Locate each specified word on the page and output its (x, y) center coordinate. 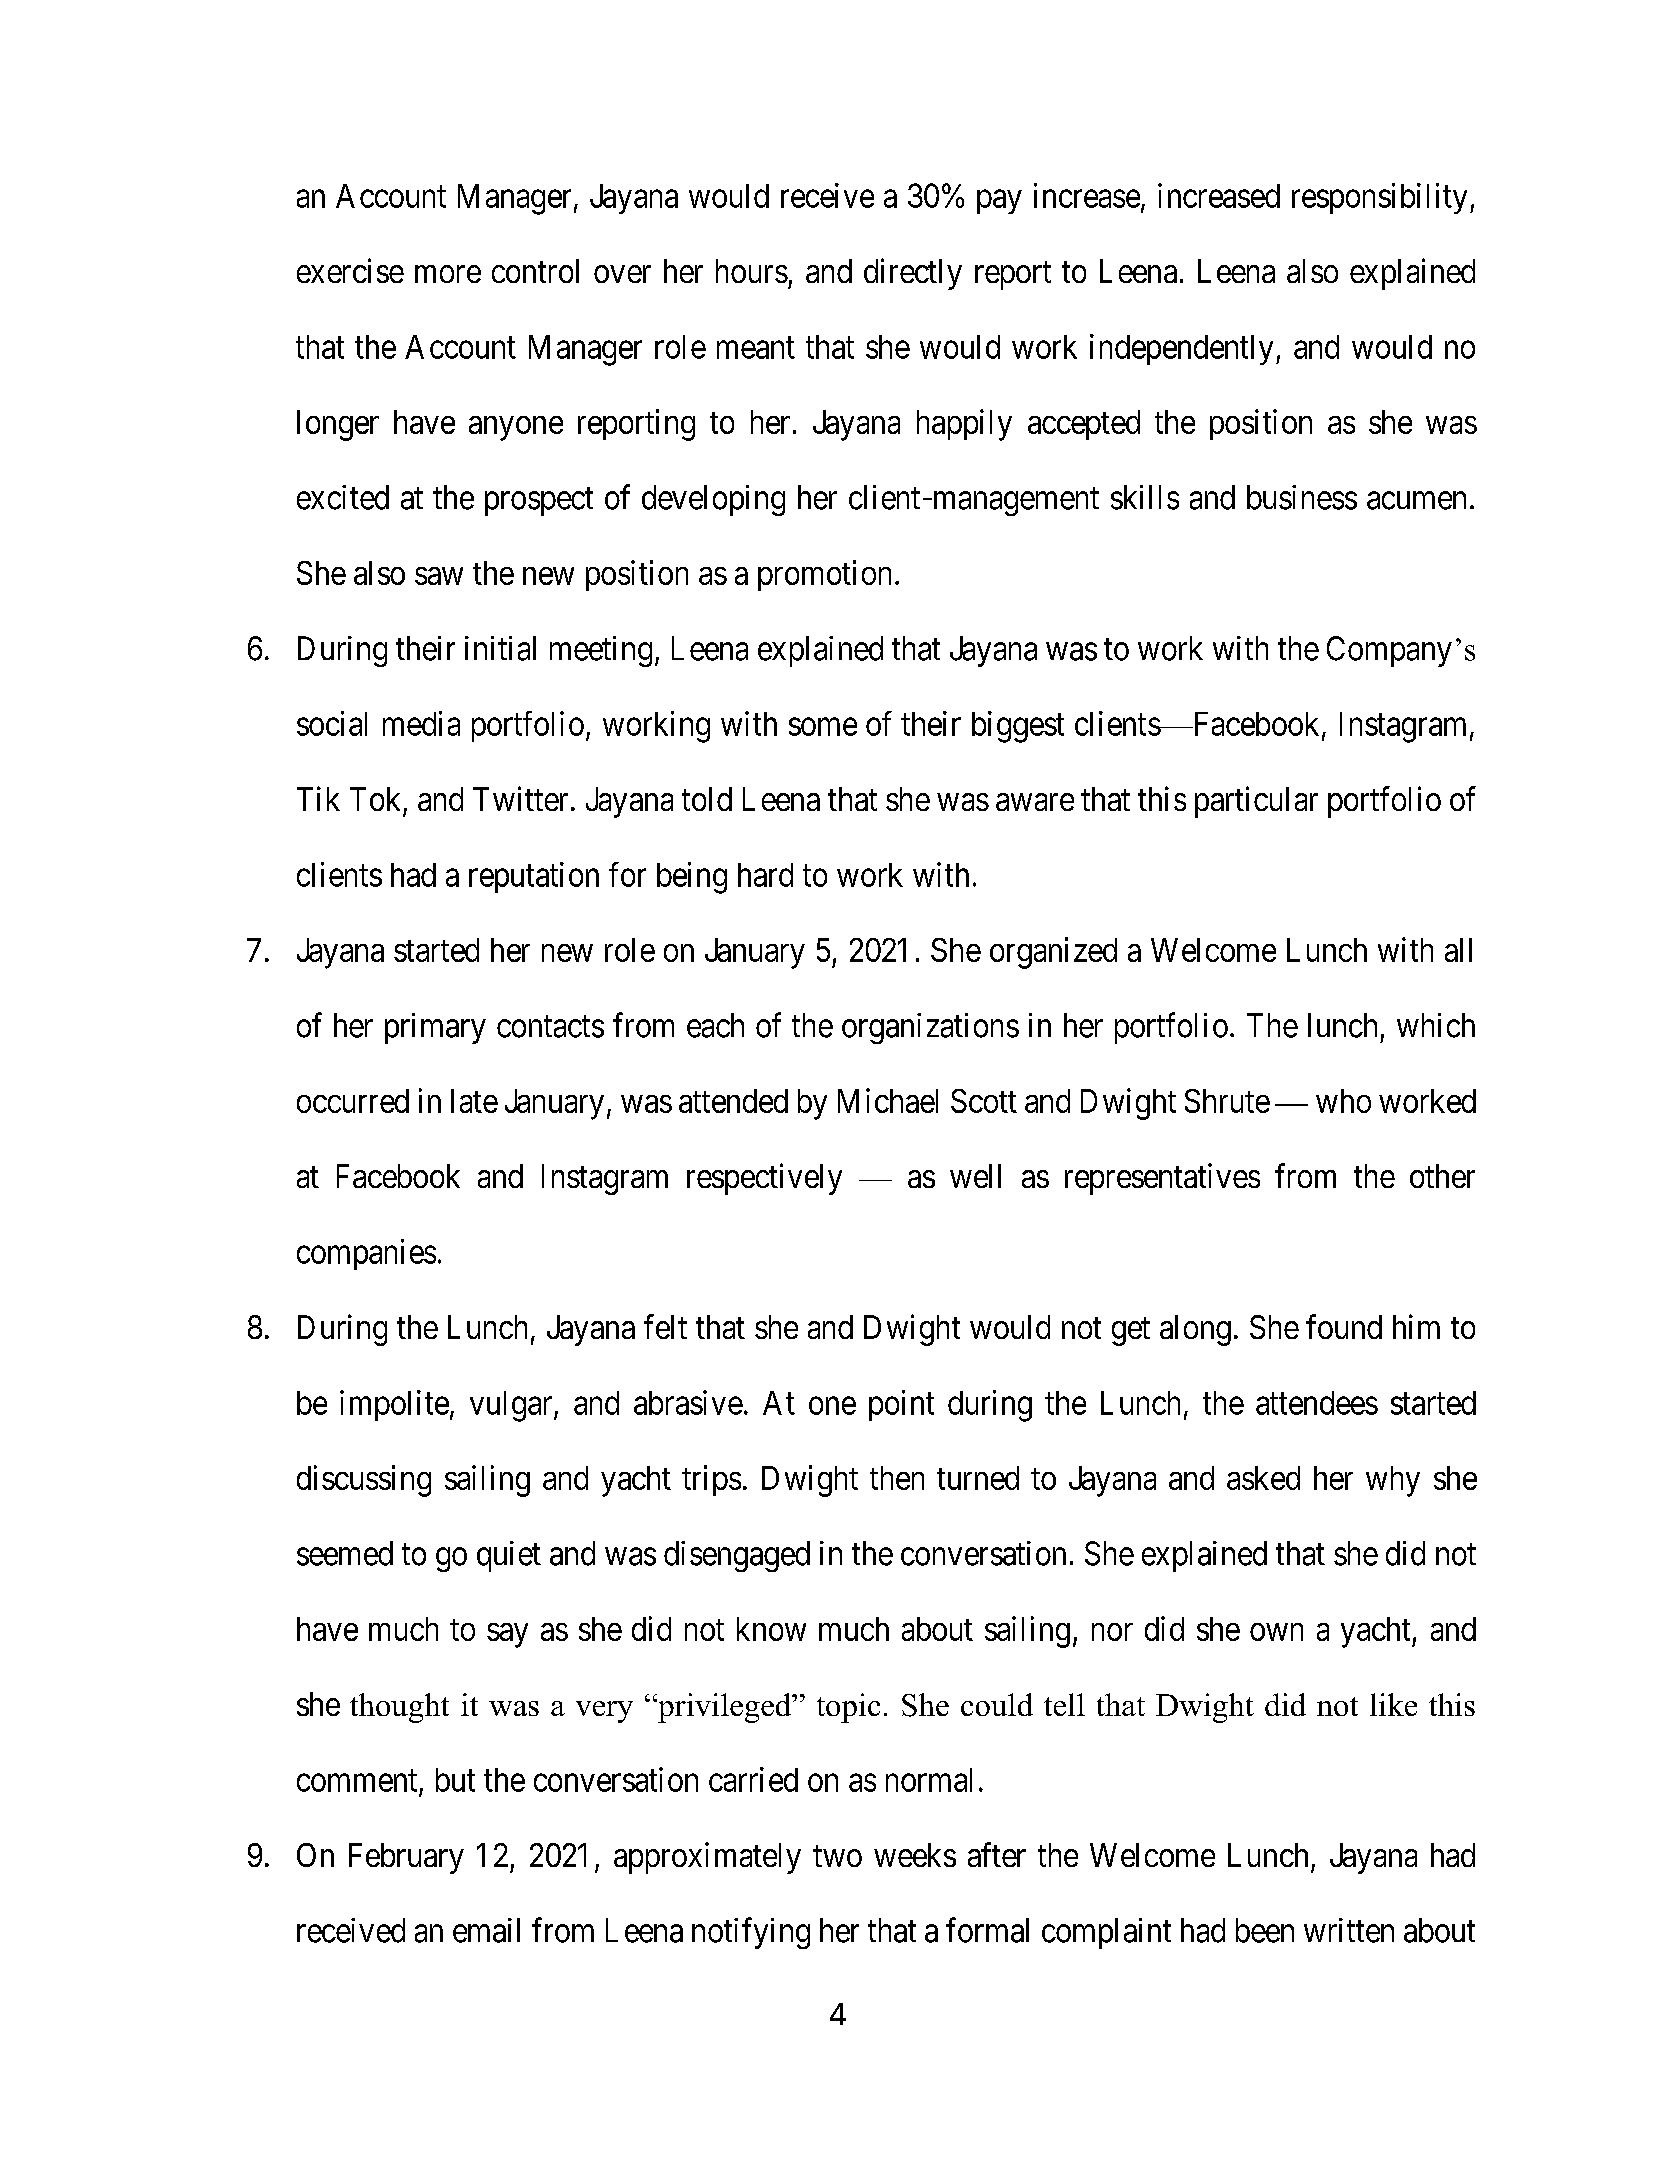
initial (500, 648)
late (474, 1101)
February (406, 1858)
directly (913, 274)
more (448, 274)
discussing (364, 1481)
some (823, 727)
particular (1256, 802)
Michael (888, 1100)
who (1343, 1101)
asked (1263, 1478)
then (897, 1478)
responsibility (1379, 198)
